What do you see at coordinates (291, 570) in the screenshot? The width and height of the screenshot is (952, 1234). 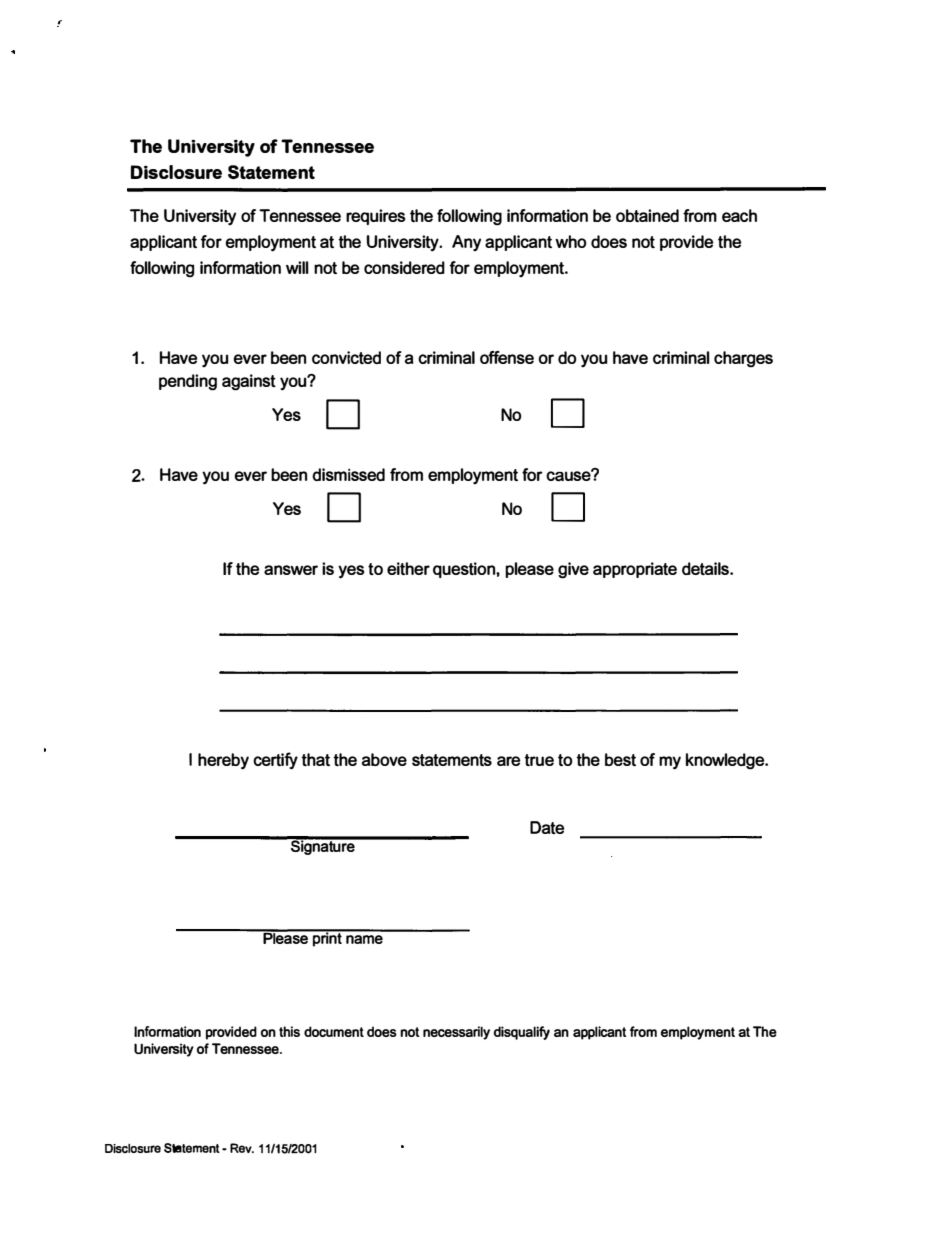 I see `answer` at bounding box center [291, 570].
